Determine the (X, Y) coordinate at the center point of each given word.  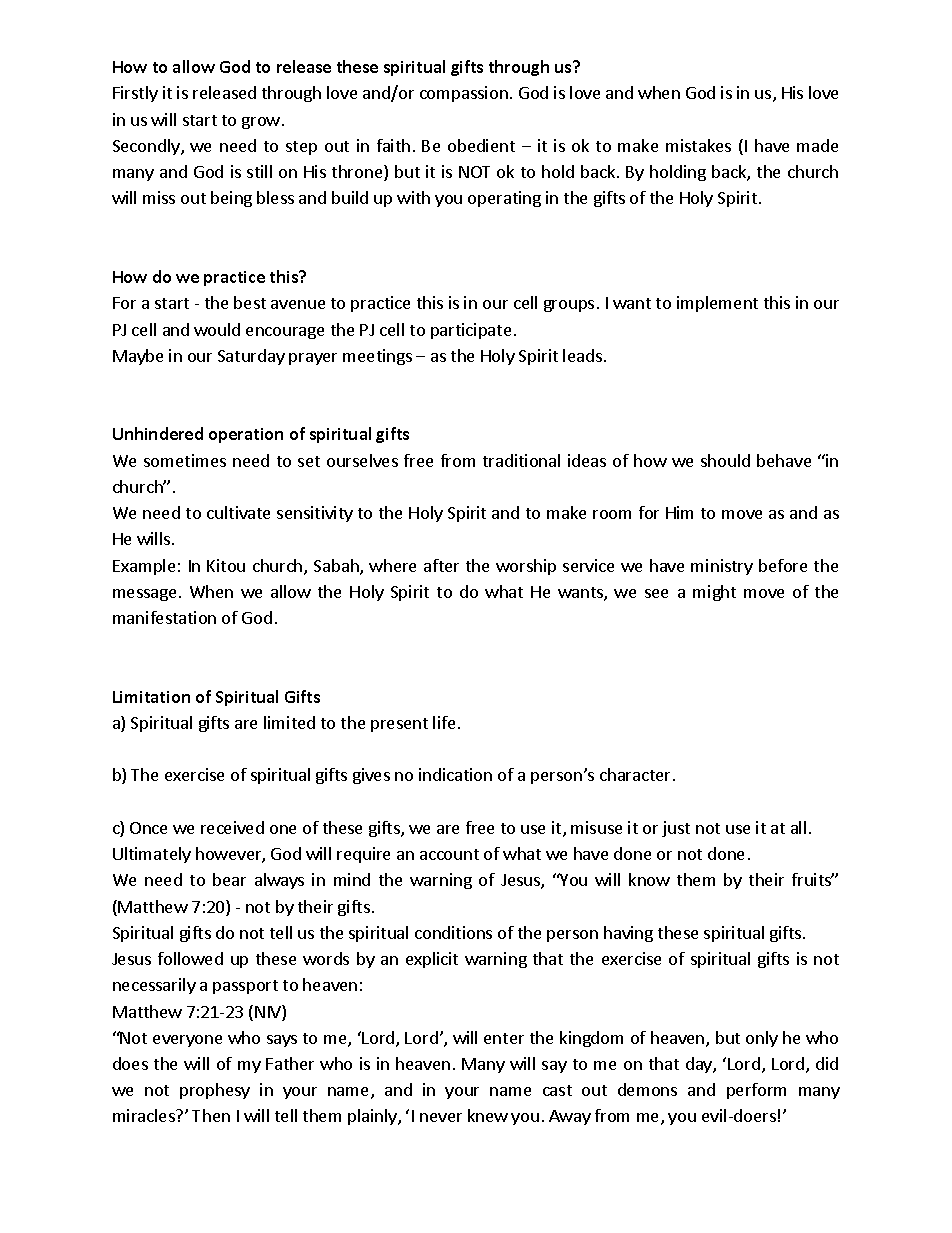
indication (455, 774)
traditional (521, 460)
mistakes (698, 145)
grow (261, 123)
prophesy (215, 1091)
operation (246, 435)
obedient (481, 145)
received (232, 827)
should (725, 460)
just (676, 829)
